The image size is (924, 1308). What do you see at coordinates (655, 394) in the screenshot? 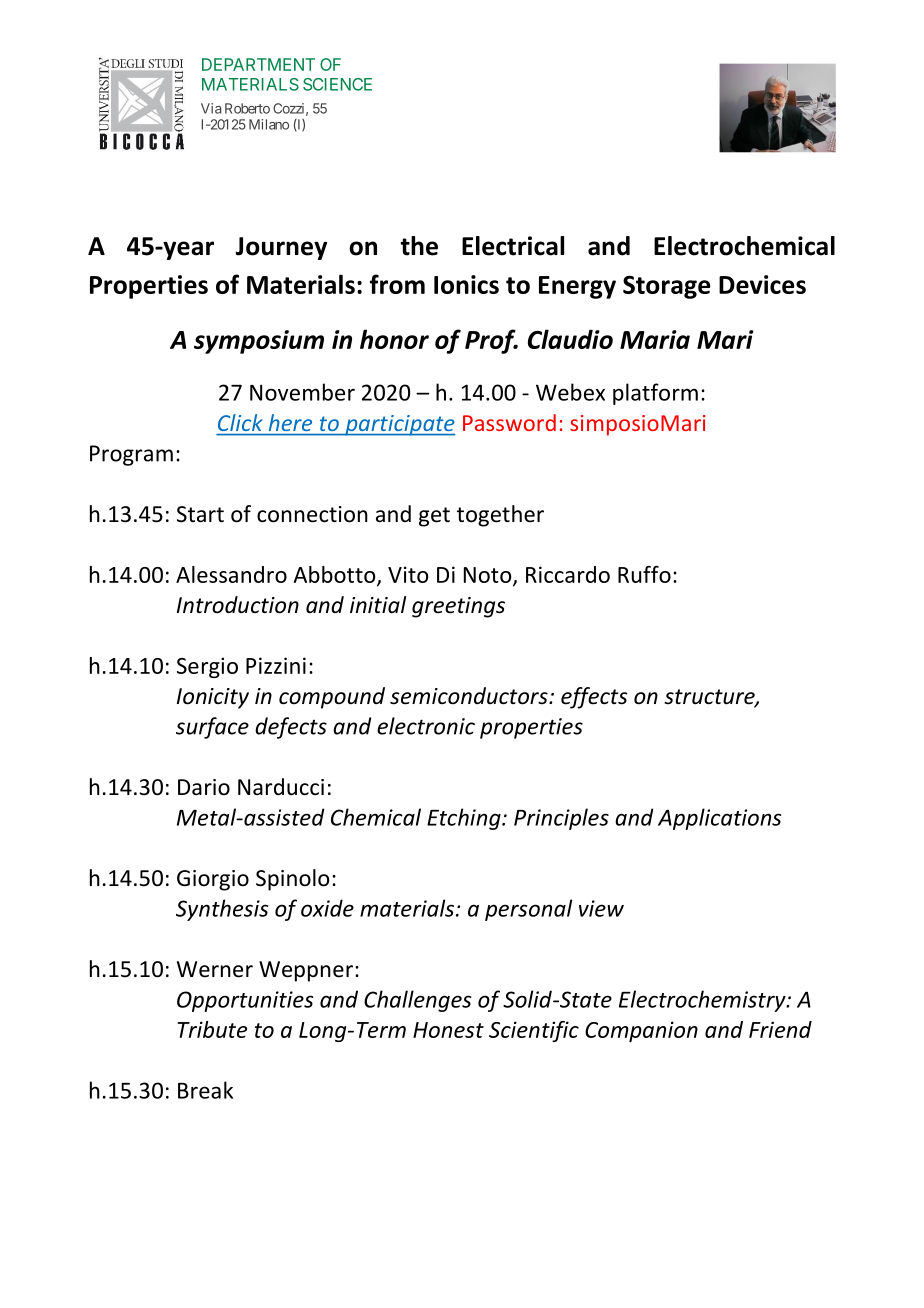
I see `platform` at bounding box center [655, 394].
